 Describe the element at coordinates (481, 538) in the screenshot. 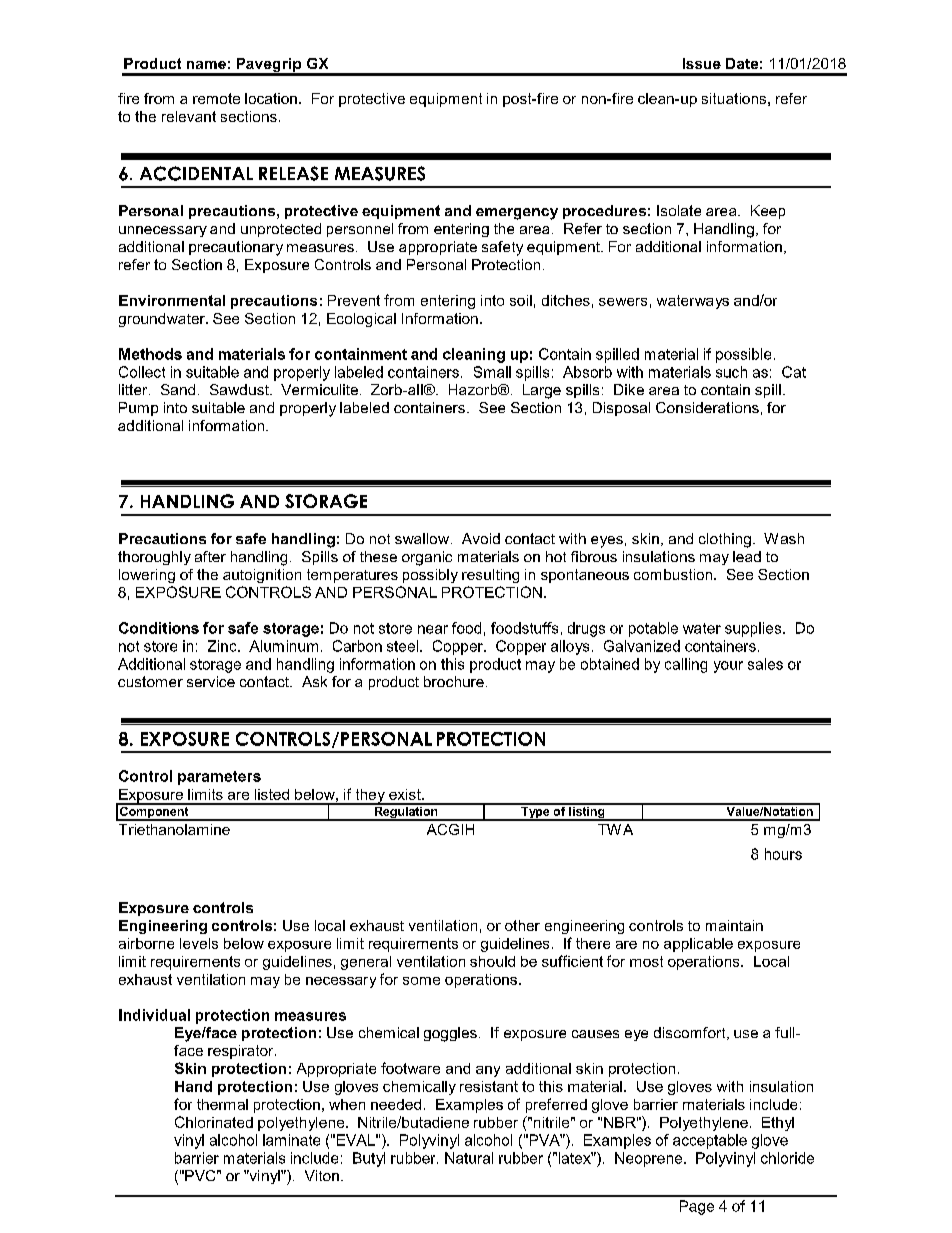

I see `Avoid` at that location.
